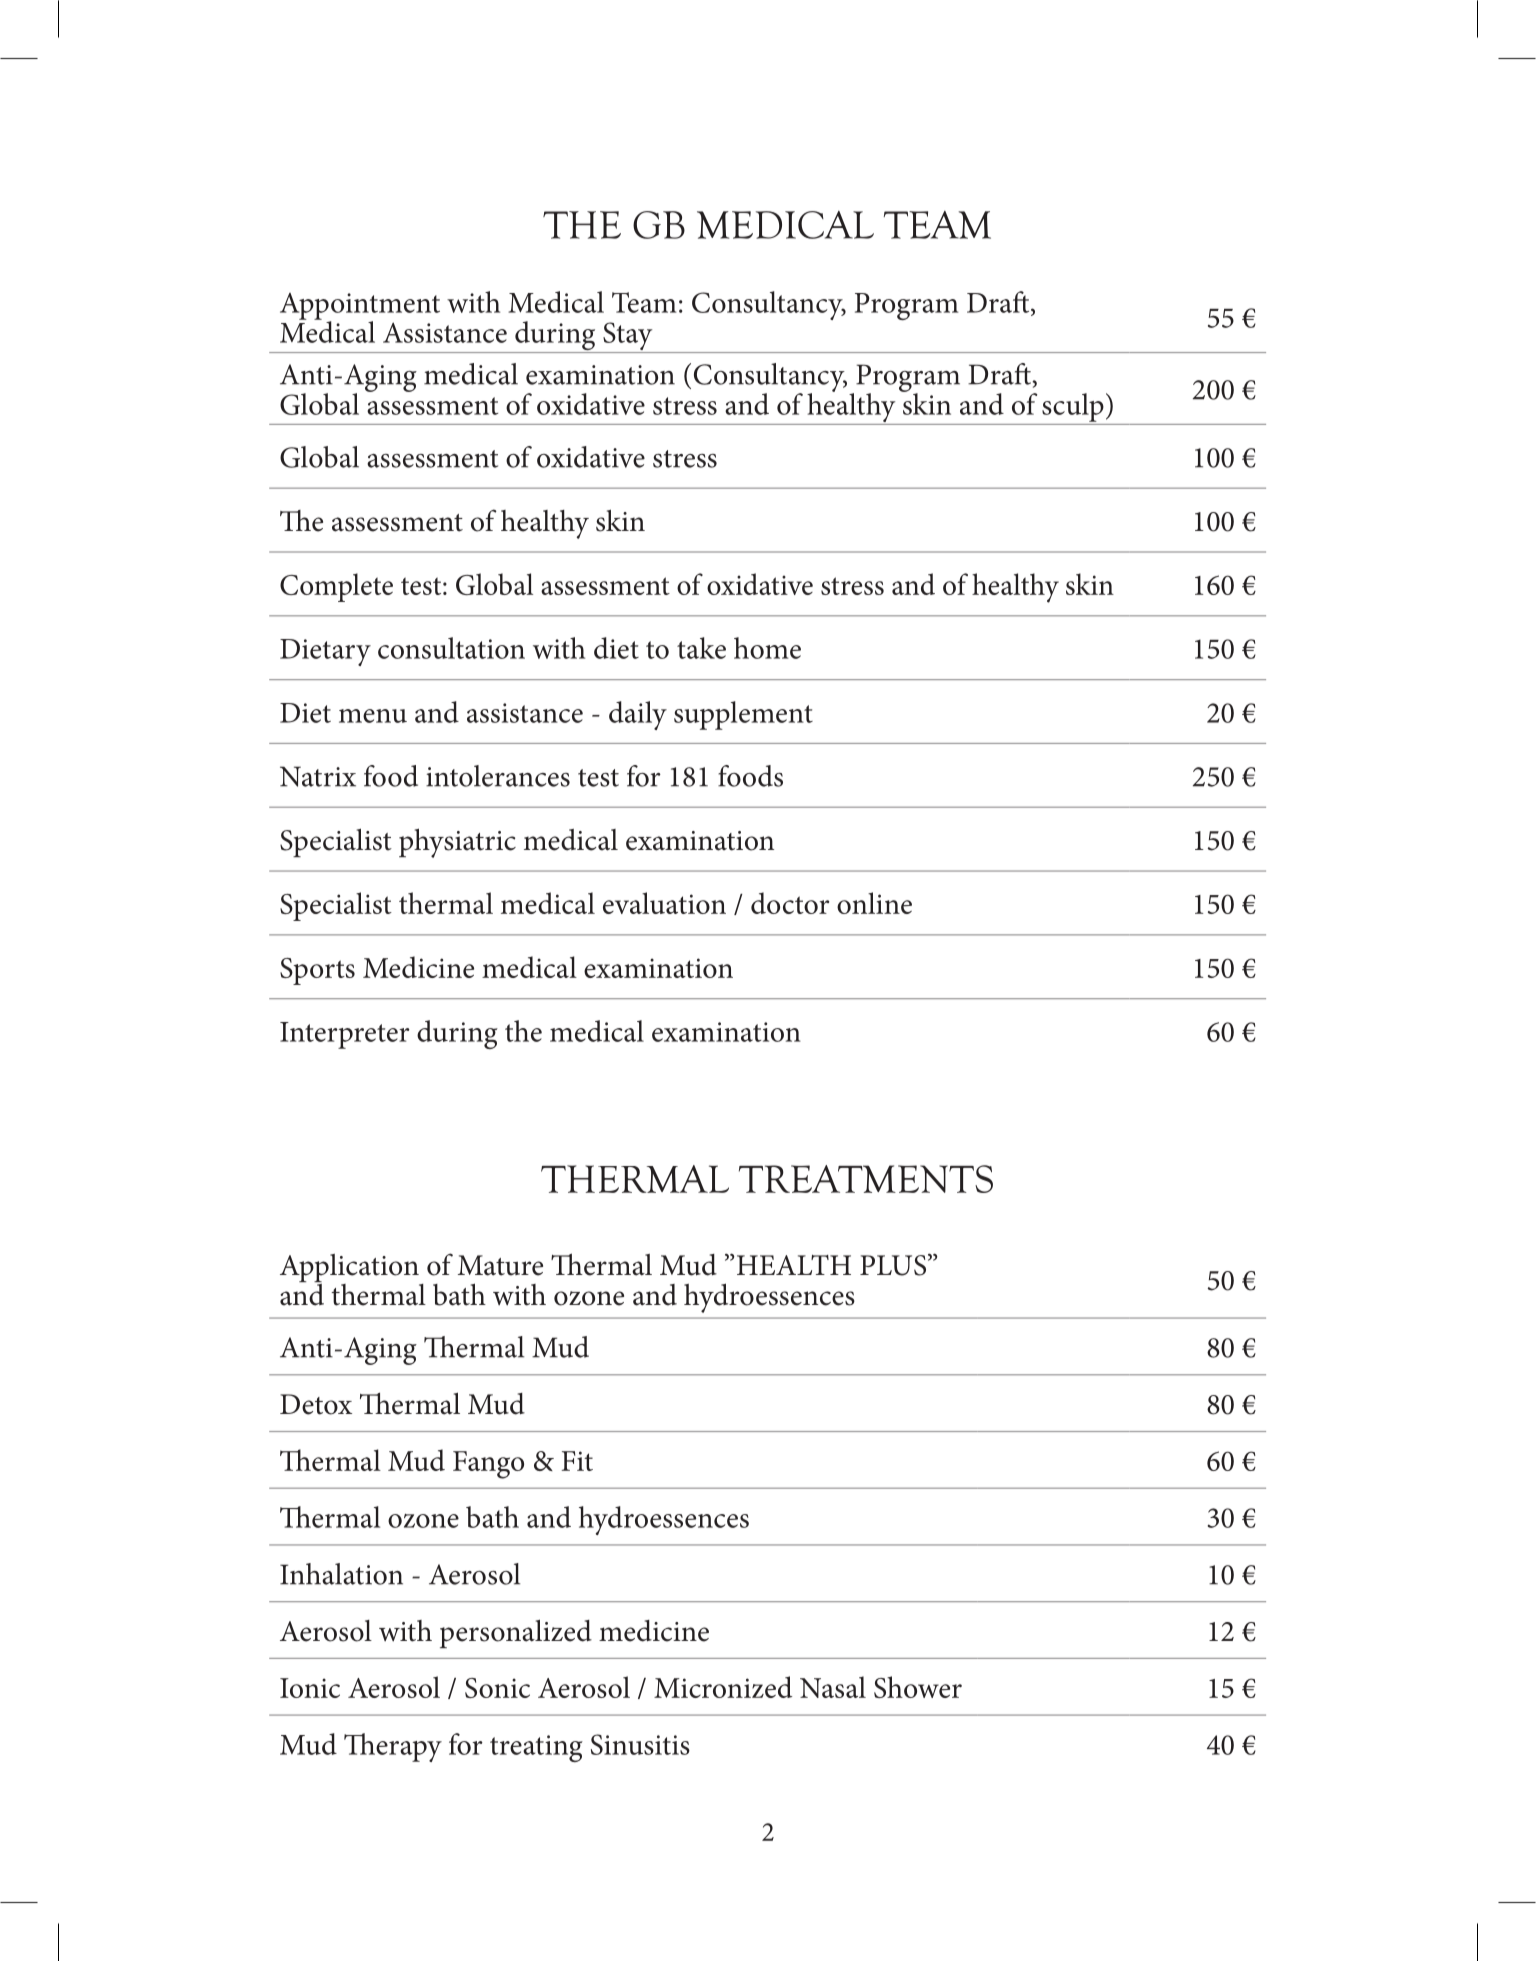 The width and height of the document is (1536, 1961). I want to click on Therapy, so click(393, 1747).
